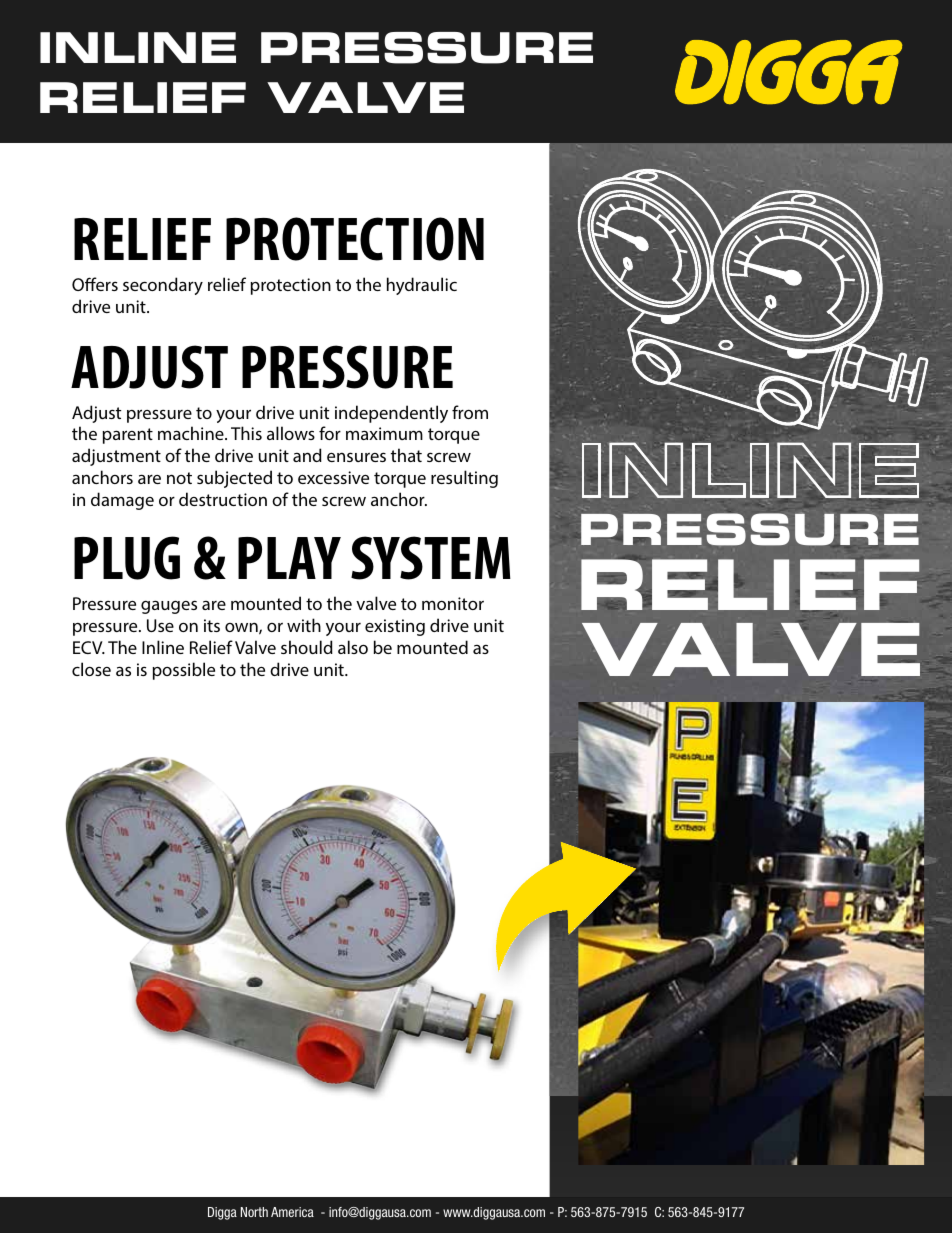 This screenshot has height=1233, width=952. What do you see at coordinates (254, 1212) in the screenshot?
I see `North` at bounding box center [254, 1212].
